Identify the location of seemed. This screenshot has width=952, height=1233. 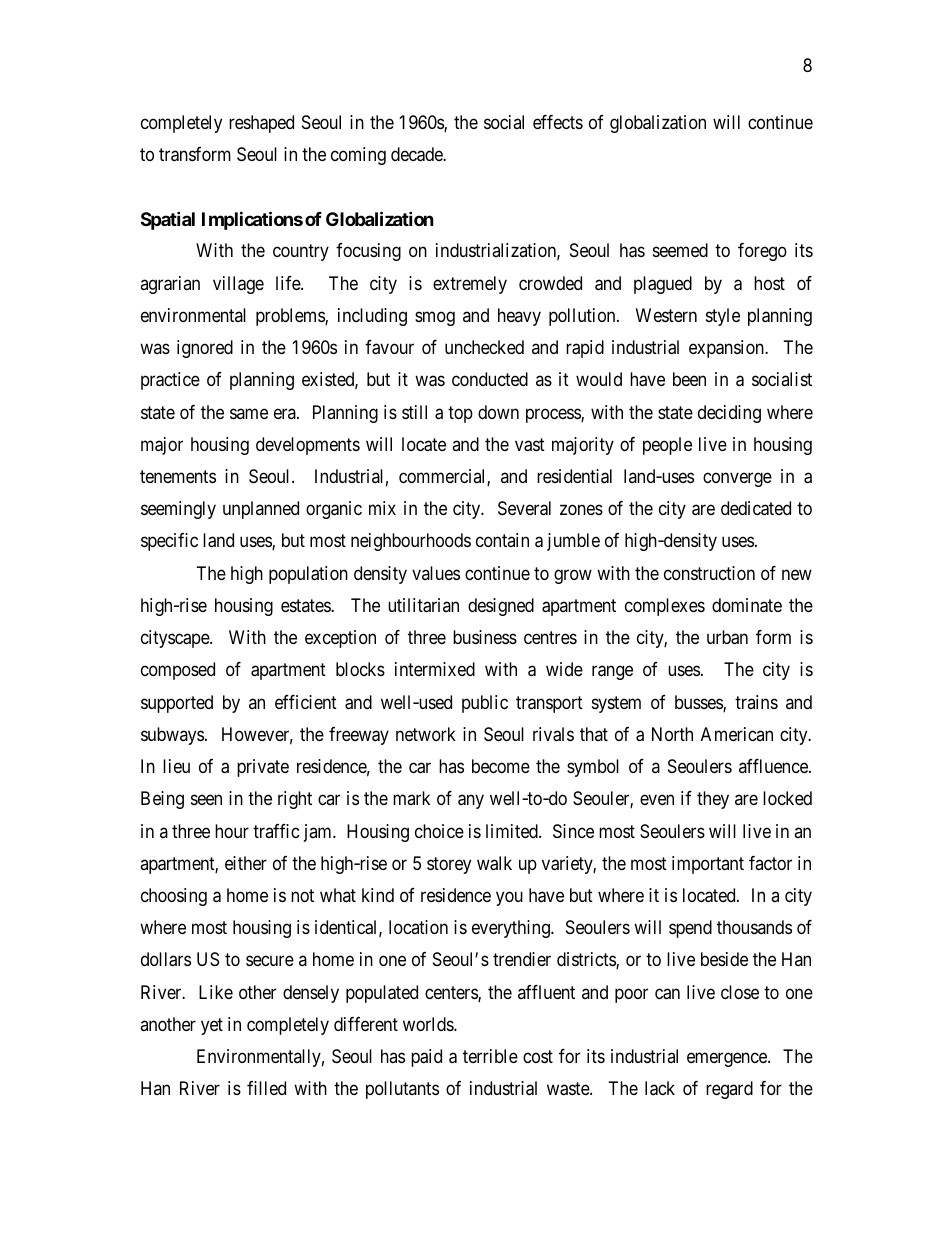
(680, 250).
